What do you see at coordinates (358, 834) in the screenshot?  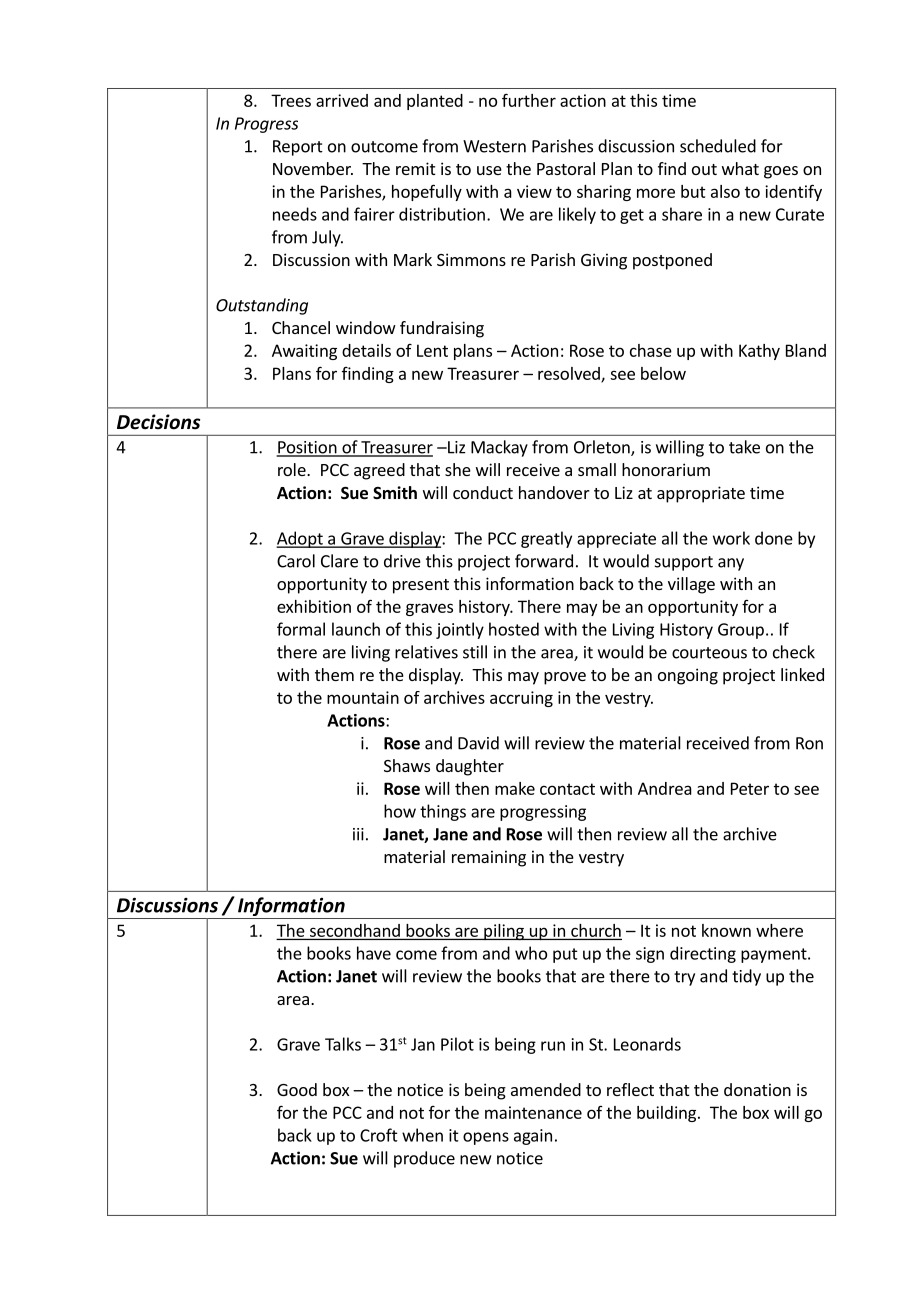 I see `iii` at bounding box center [358, 834].
